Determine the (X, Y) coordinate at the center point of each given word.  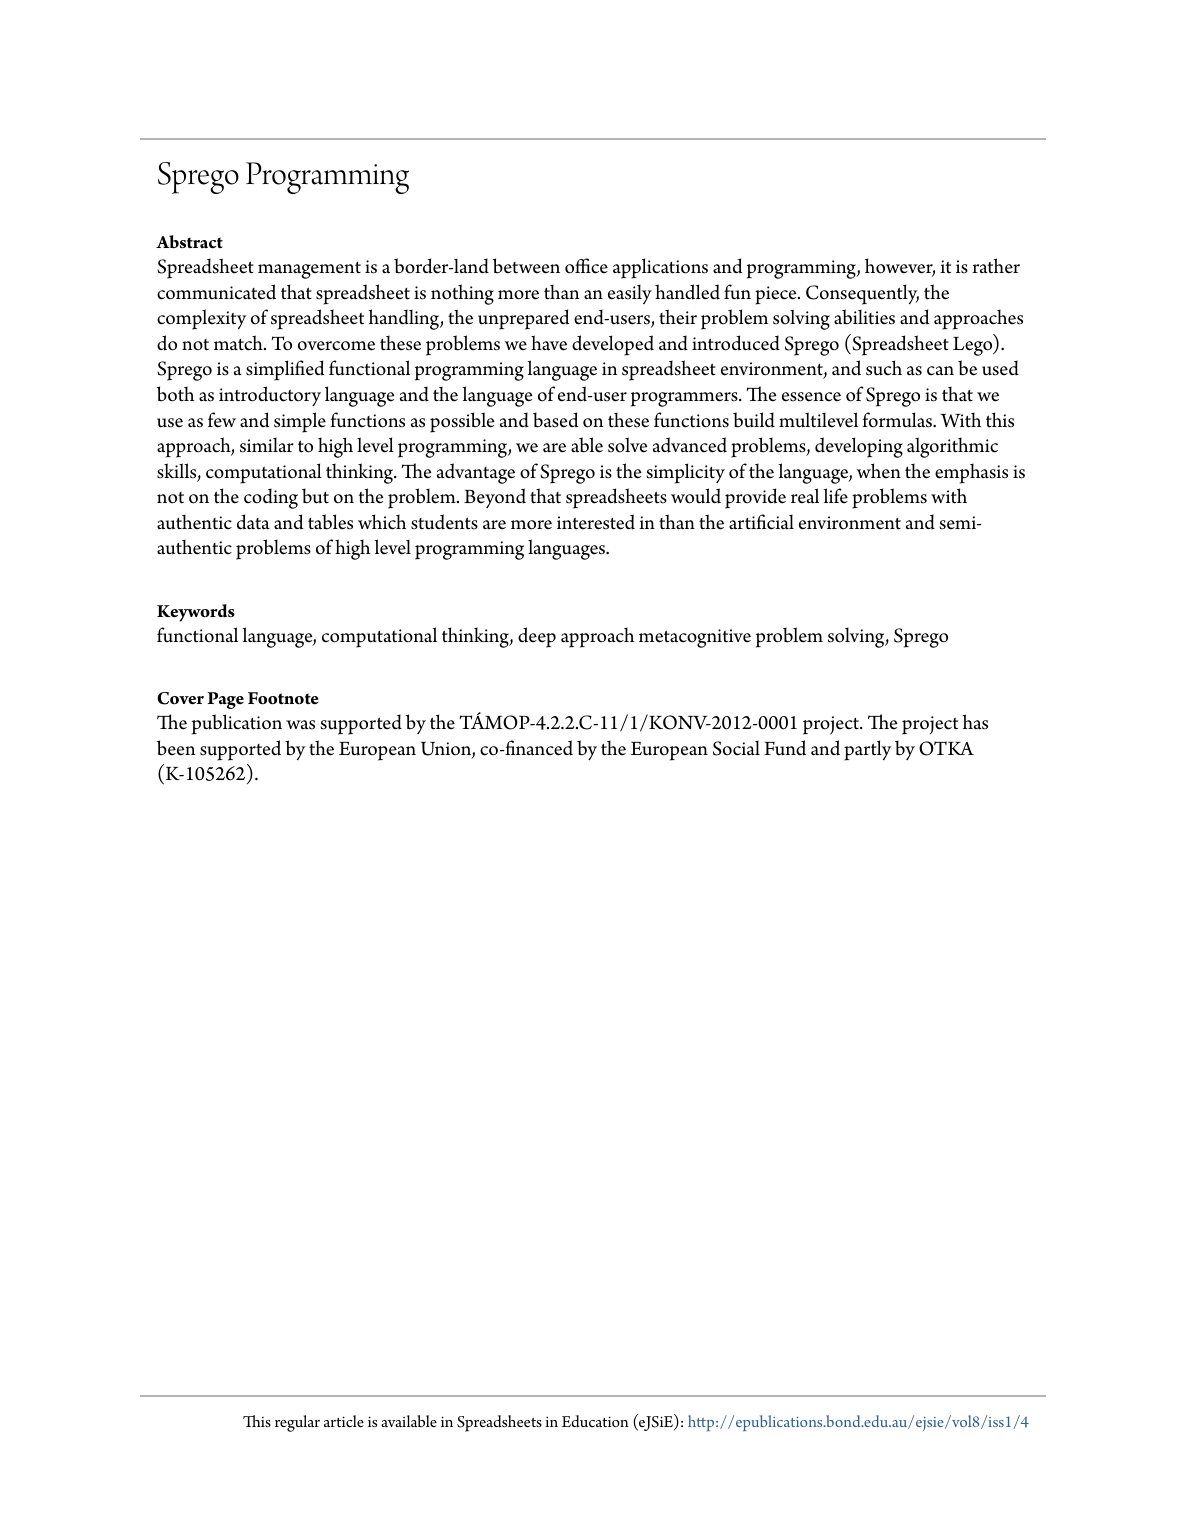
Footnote (283, 698)
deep (537, 637)
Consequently (862, 294)
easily (630, 294)
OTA (946, 748)
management (309, 270)
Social (736, 748)
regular (297, 1423)
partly (867, 750)
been (176, 748)
